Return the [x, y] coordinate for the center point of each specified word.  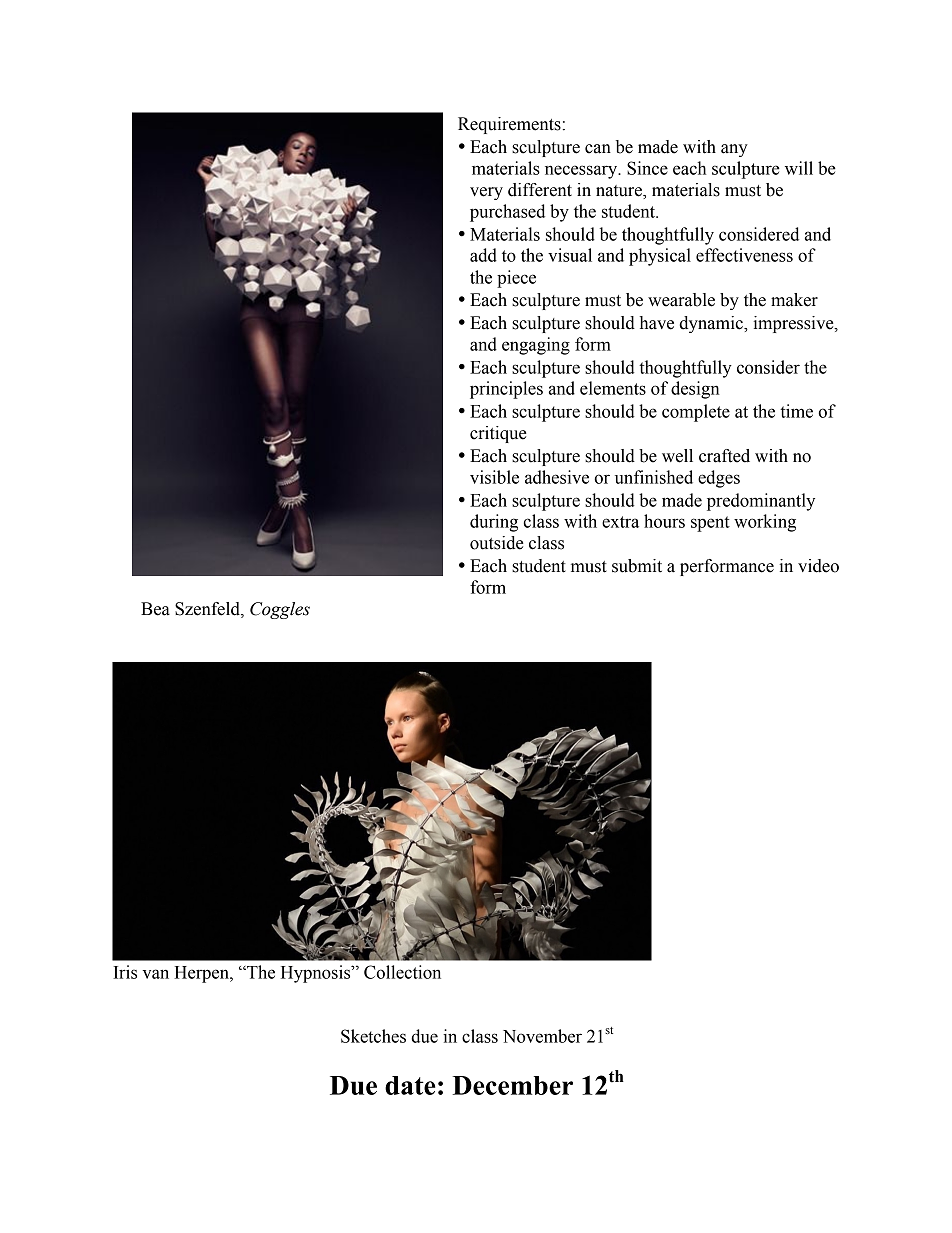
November [542, 1036]
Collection [402, 972]
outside [497, 543]
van [155, 974]
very [486, 193]
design [695, 390]
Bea [155, 609]
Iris [125, 972]
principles [506, 390]
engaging [536, 346]
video [818, 566]
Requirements [509, 125]
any [734, 150]
